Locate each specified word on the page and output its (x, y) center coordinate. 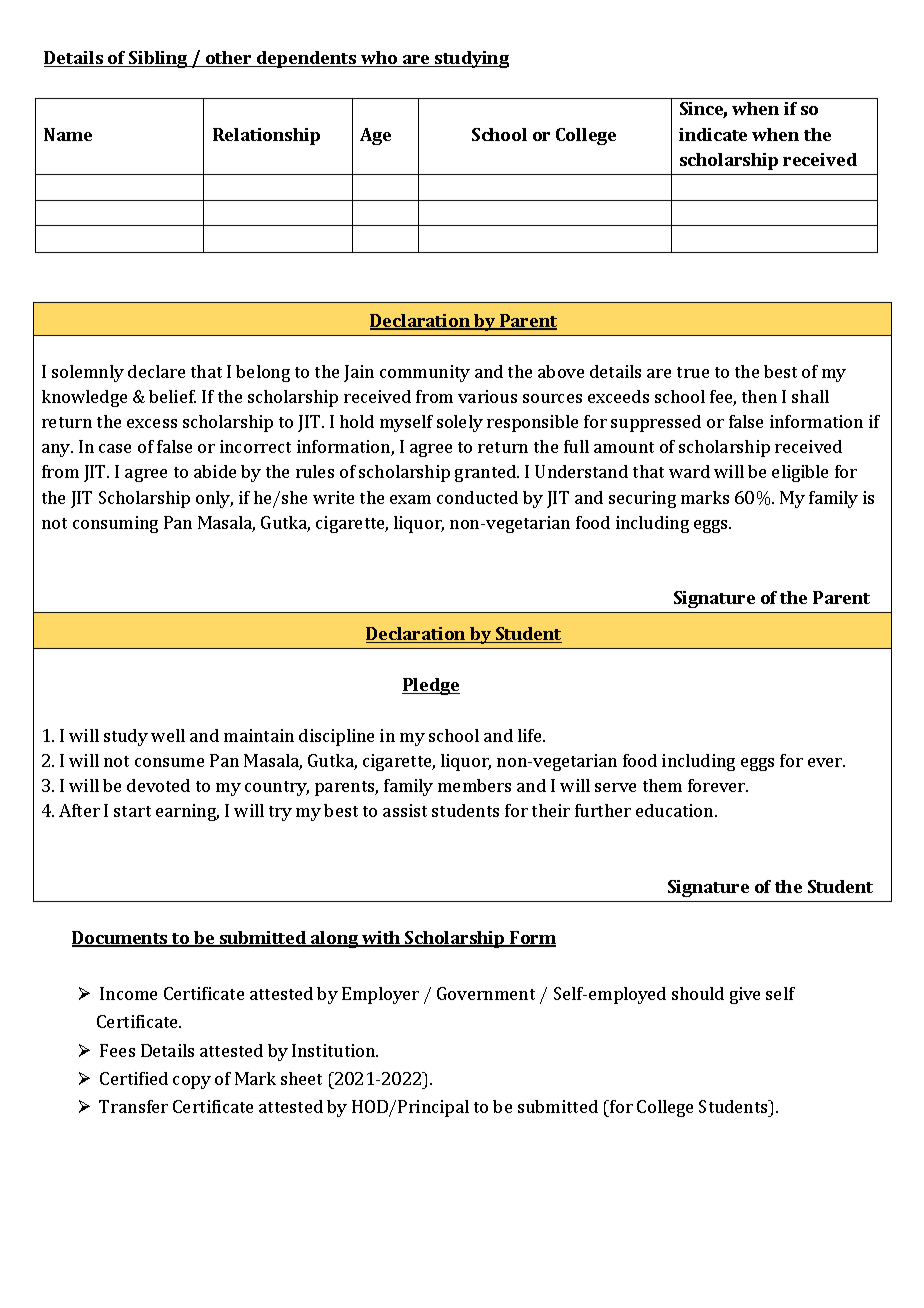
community (425, 373)
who (379, 59)
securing (642, 499)
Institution (335, 1050)
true (693, 372)
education (676, 810)
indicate (713, 134)
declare (156, 371)
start (132, 811)
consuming (115, 524)
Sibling (158, 59)
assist (405, 810)
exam (410, 499)
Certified (134, 1078)
